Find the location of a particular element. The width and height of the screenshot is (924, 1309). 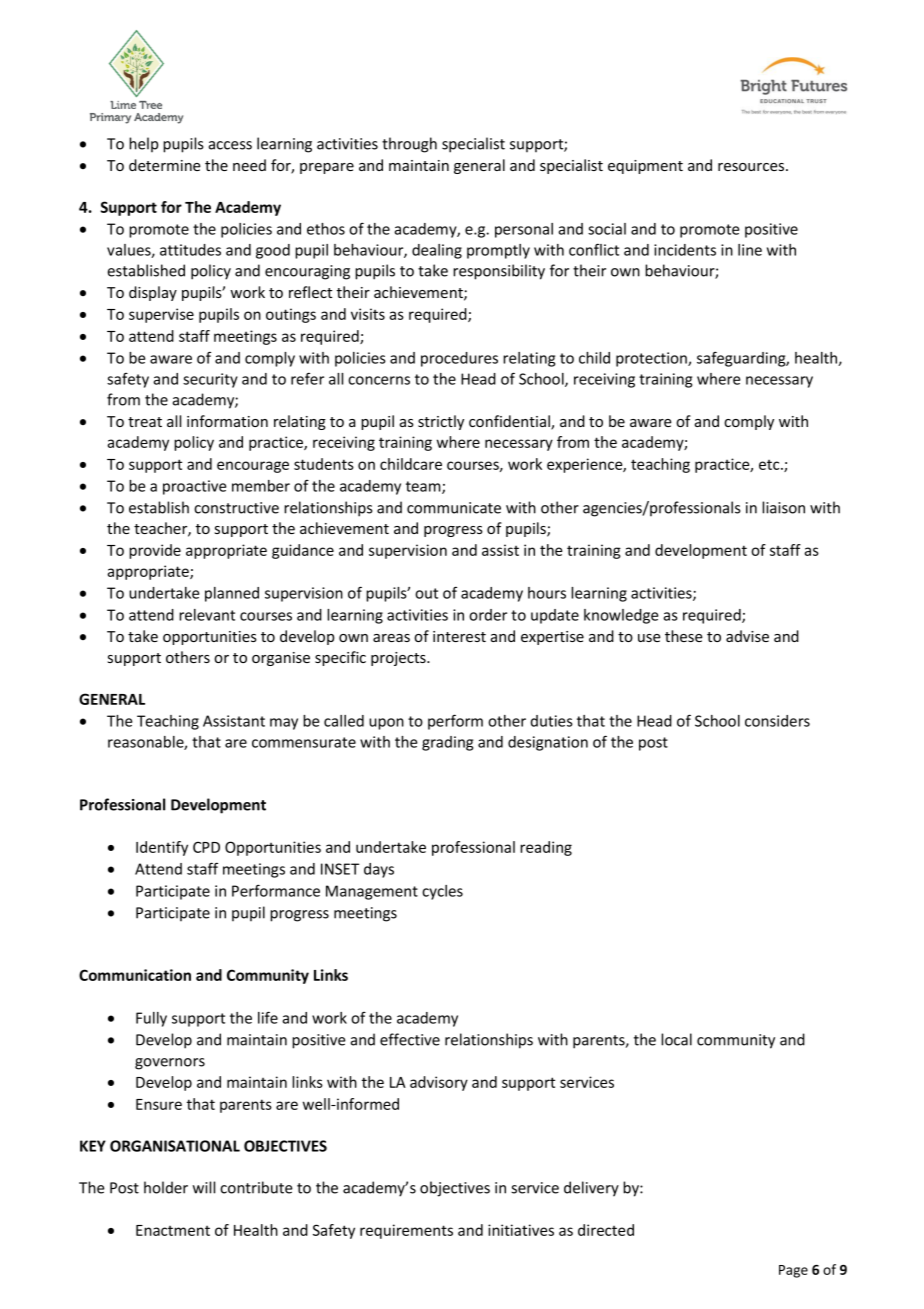

may is located at coordinates (284, 724).
